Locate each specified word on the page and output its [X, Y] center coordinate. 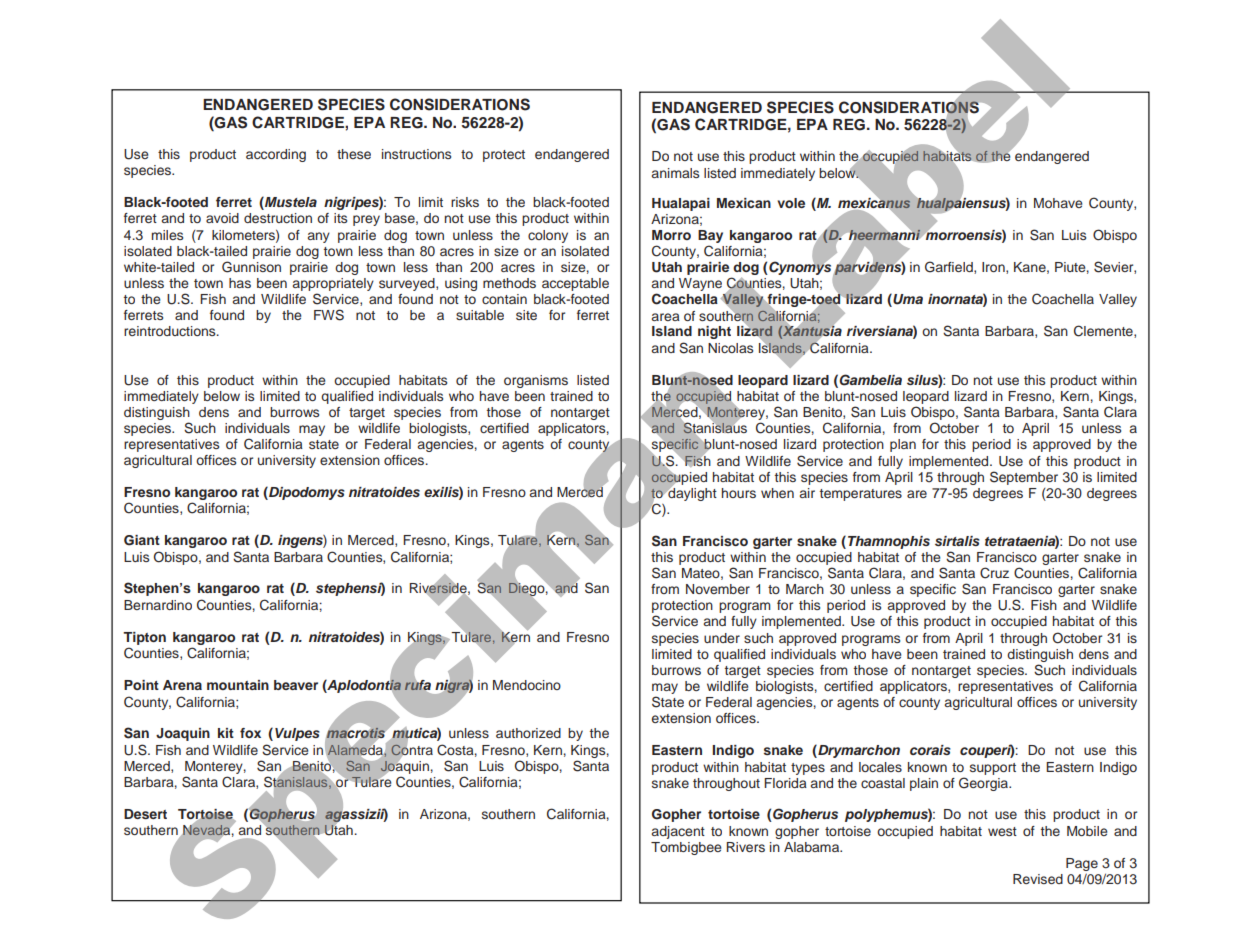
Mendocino [527, 685]
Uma [907, 300]
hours [739, 493]
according [276, 155]
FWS [329, 315]
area [666, 317]
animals [675, 173]
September [1024, 478]
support [993, 769]
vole [791, 203]
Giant [142, 540]
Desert [145, 814]
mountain [238, 685]
